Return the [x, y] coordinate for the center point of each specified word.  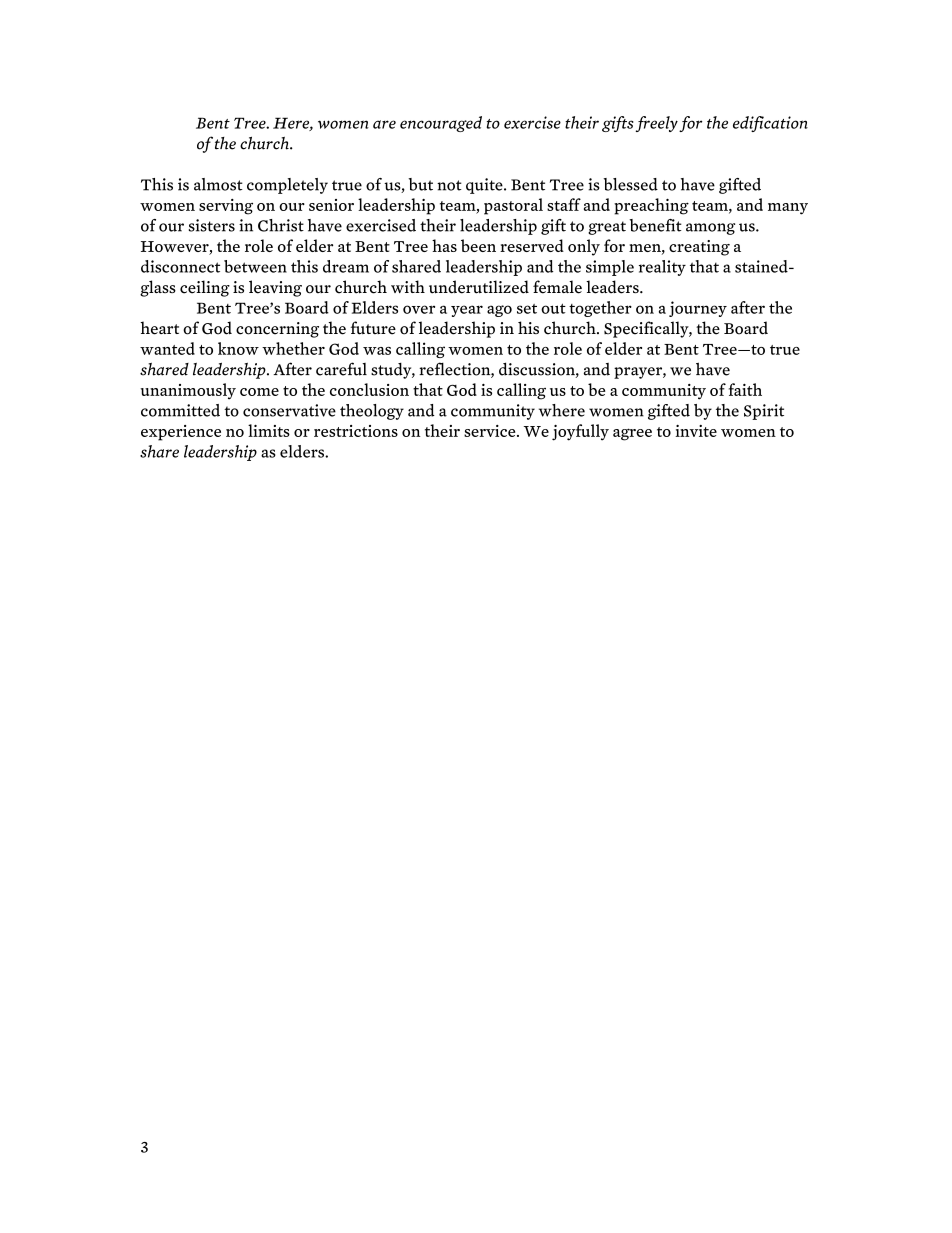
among [710, 229]
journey [698, 309]
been [478, 245]
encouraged [441, 124]
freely [657, 124]
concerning [277, 330]
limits [269, 430]
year [467, 311]
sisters [212, 225]
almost [218, 184]
